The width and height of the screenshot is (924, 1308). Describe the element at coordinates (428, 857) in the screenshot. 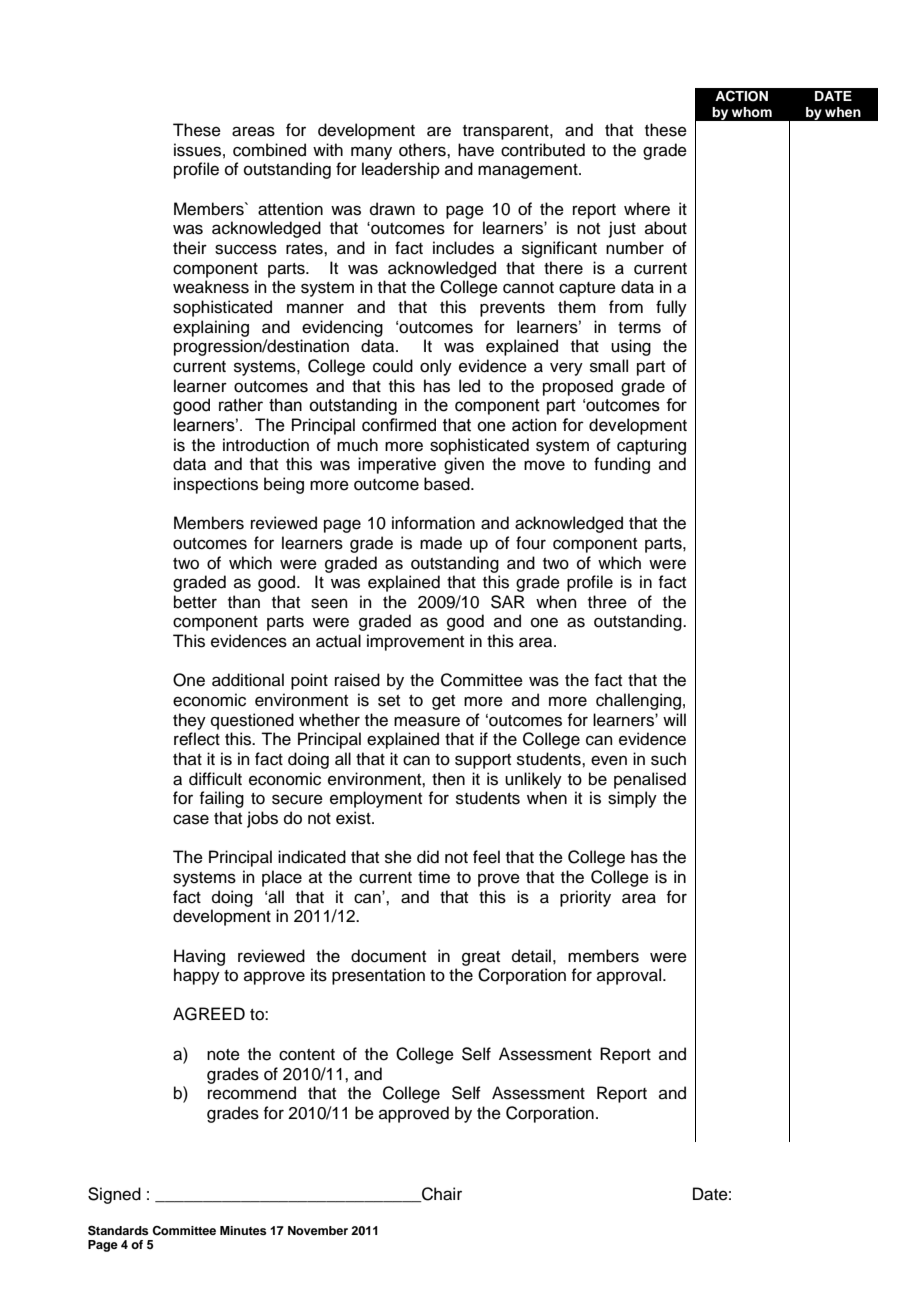

I see `did` at that location.
